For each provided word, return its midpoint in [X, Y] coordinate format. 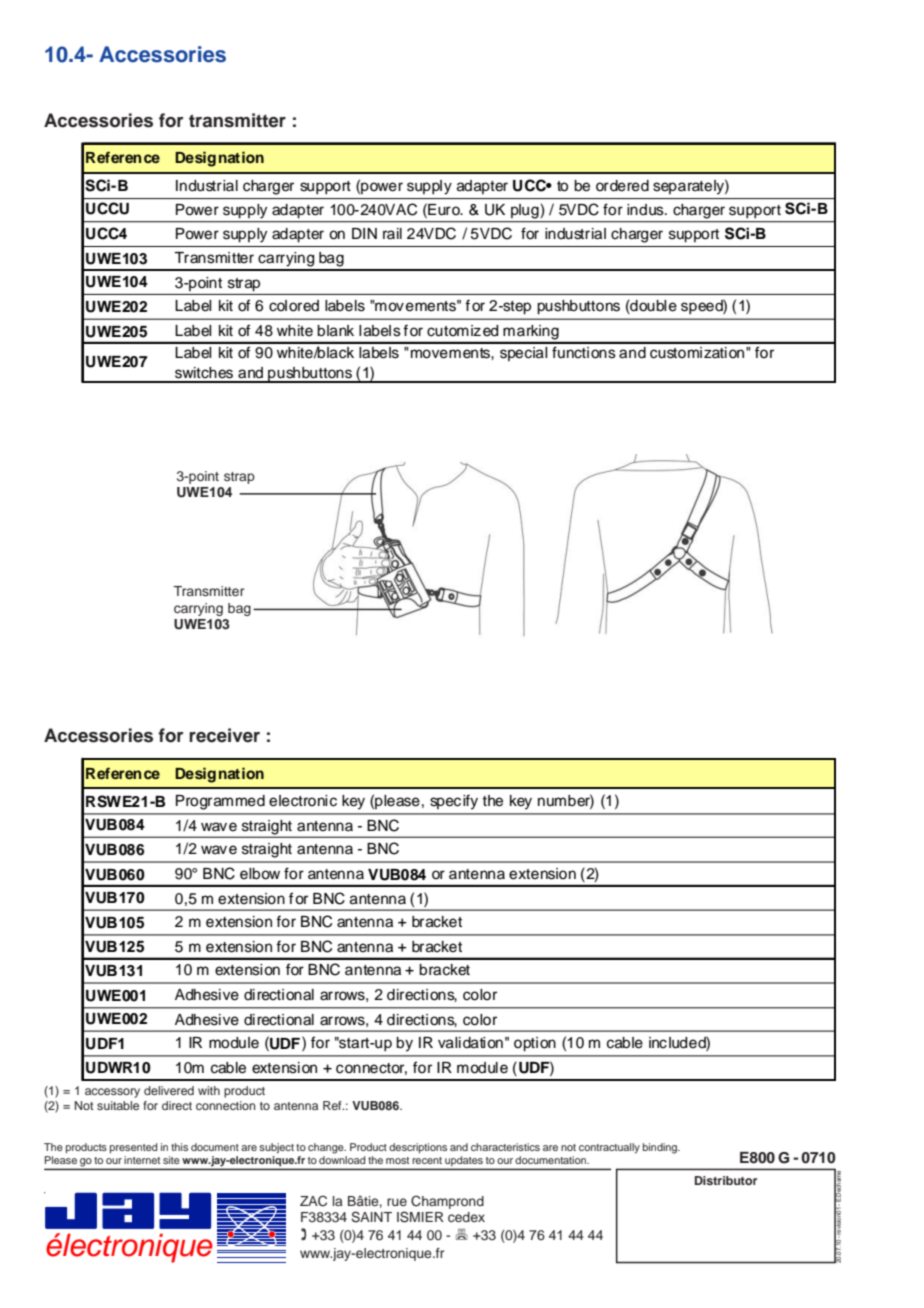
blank [335, 331]
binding [661, 1148]
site [171, 1160]
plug [525, 211]
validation [470, 1043]
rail [392, 233]
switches [204, 373]
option [535, 1044]
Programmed [220, 802]
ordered [622, 186]
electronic [303, 801]
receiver [224, 735]
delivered [169, 1090]
